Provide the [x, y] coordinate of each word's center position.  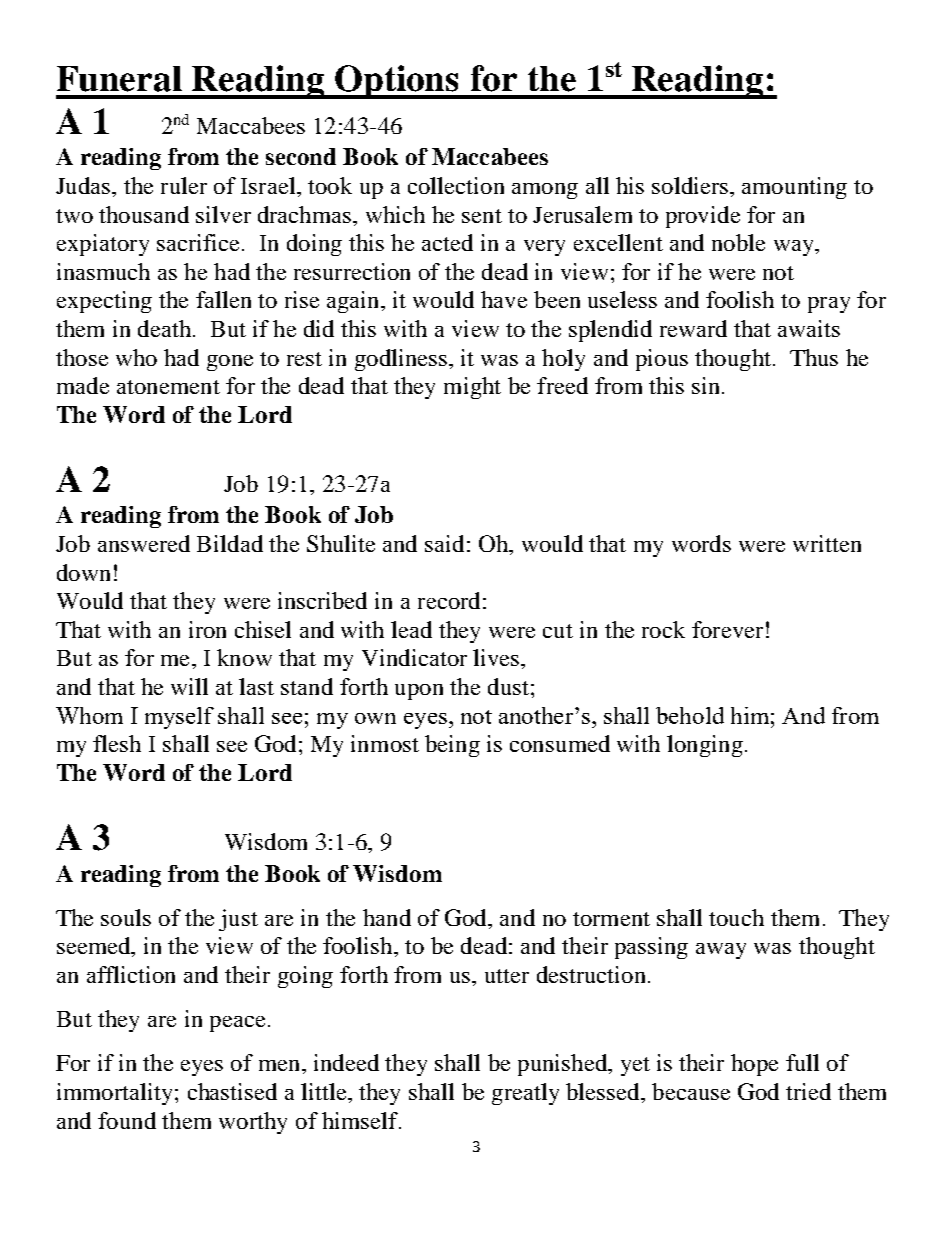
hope [754, 1065]
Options [397, 82]
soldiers [690, 185]
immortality [114, 1094]
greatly [525, 1094]
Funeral [119, 79]
